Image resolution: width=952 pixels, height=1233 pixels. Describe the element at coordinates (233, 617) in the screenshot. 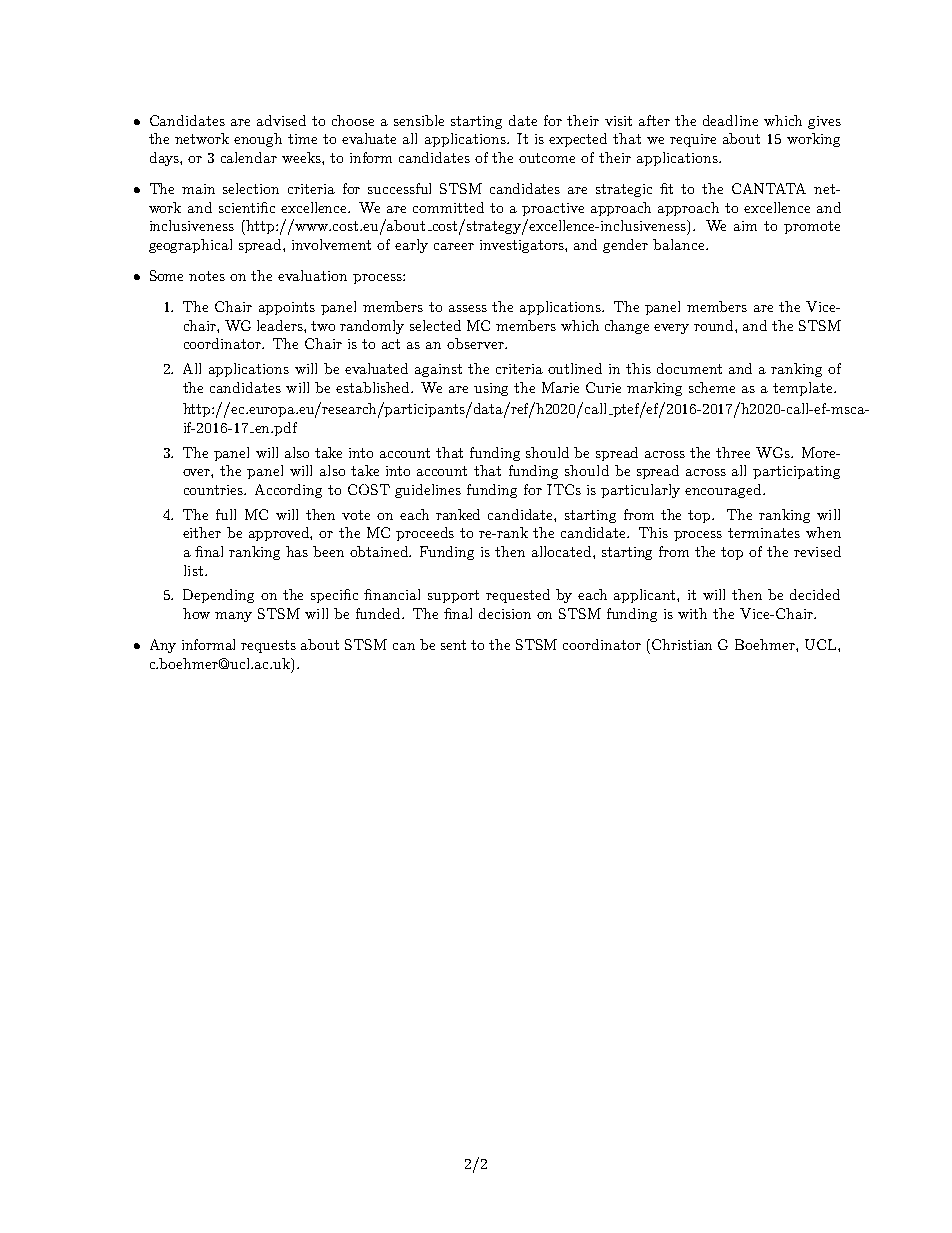

I see `many` at that location.
